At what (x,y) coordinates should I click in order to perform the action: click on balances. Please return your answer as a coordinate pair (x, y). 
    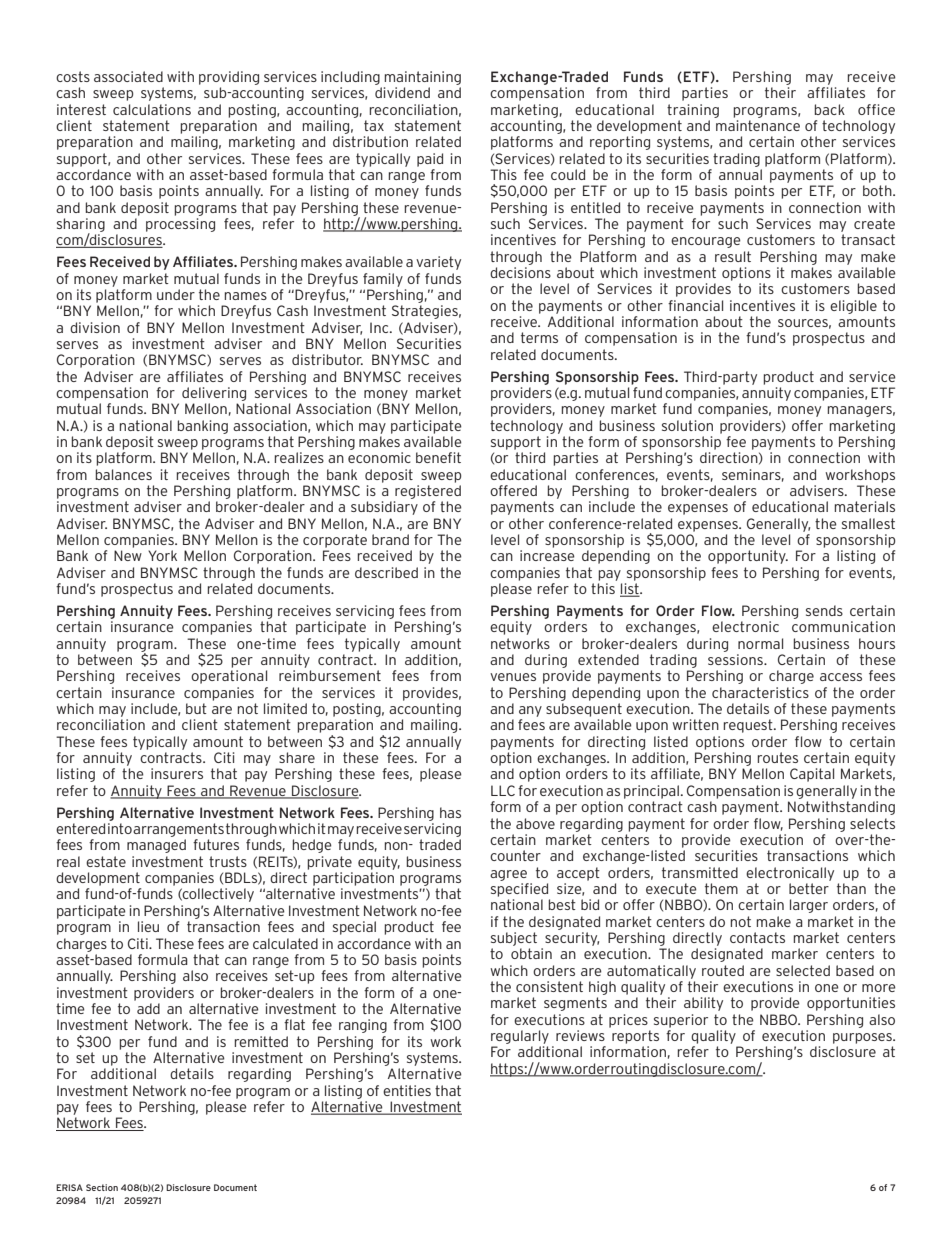
    Looking at the image, I should click on (123, 474).
